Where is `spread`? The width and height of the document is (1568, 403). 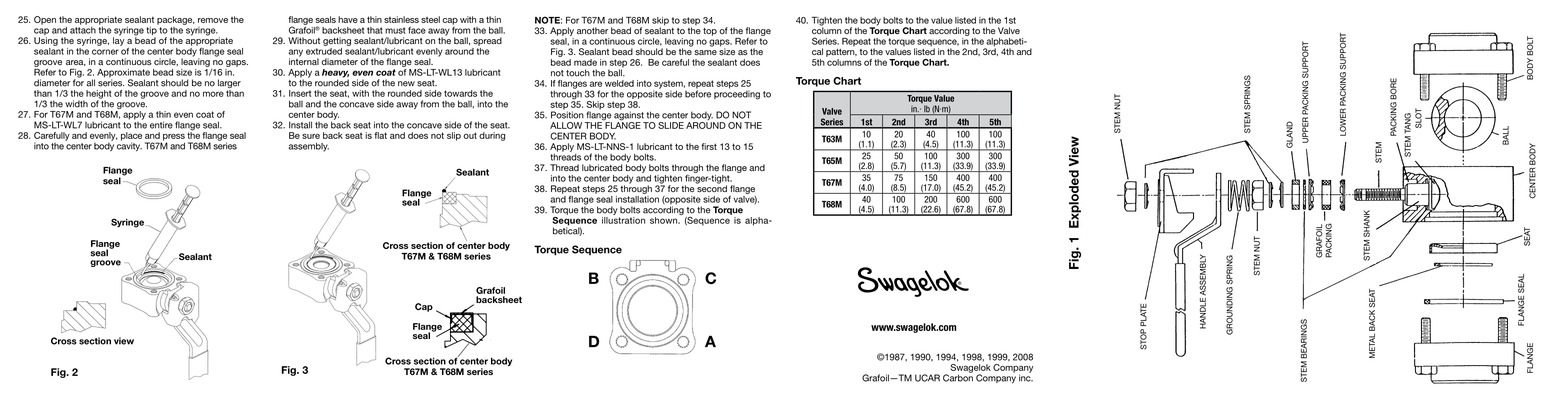 spread is located at coordinates (487, 41).
